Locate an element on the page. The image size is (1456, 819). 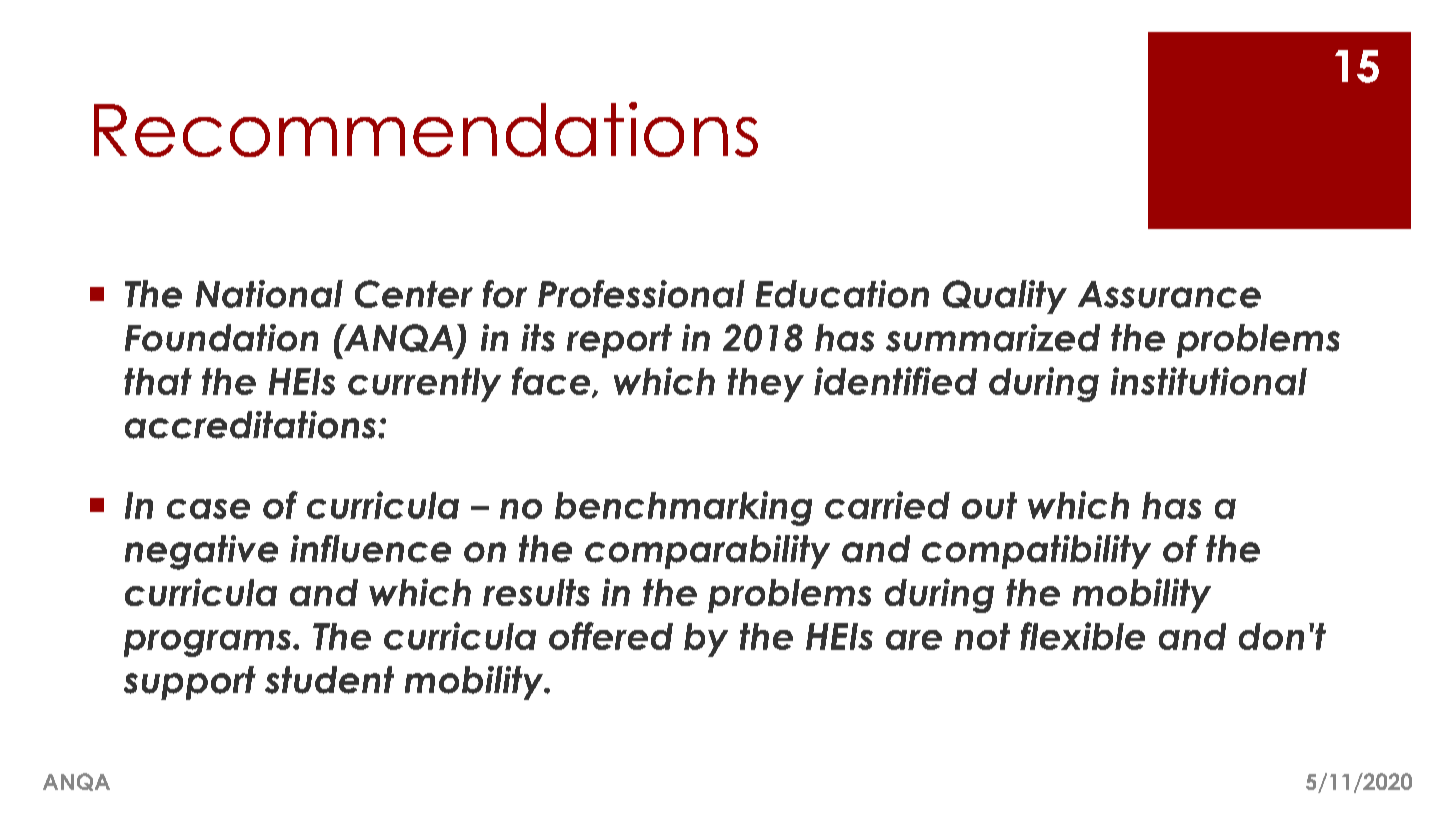
they is located at coordinates (766, 385).
